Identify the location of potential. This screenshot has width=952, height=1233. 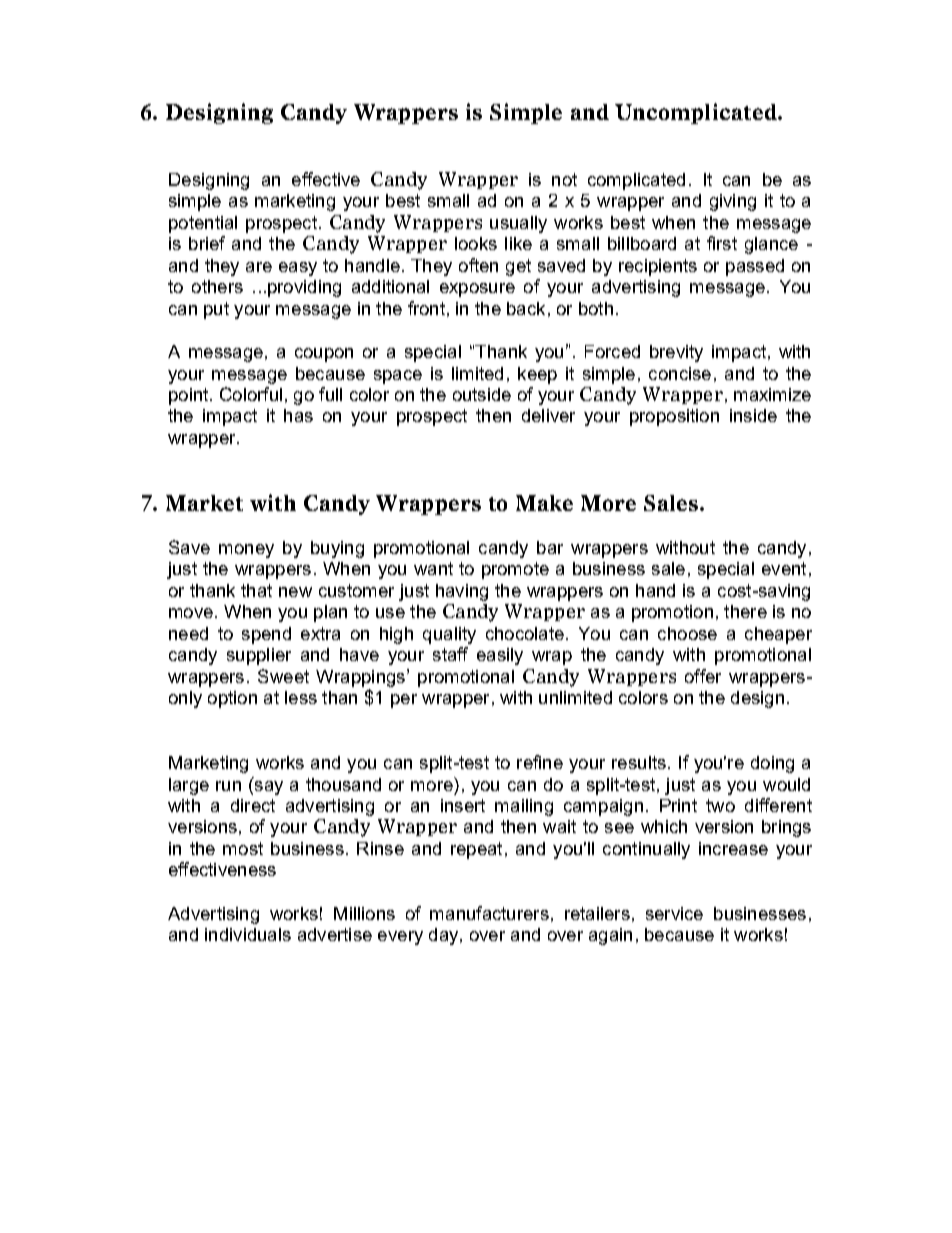
(203, 224).
